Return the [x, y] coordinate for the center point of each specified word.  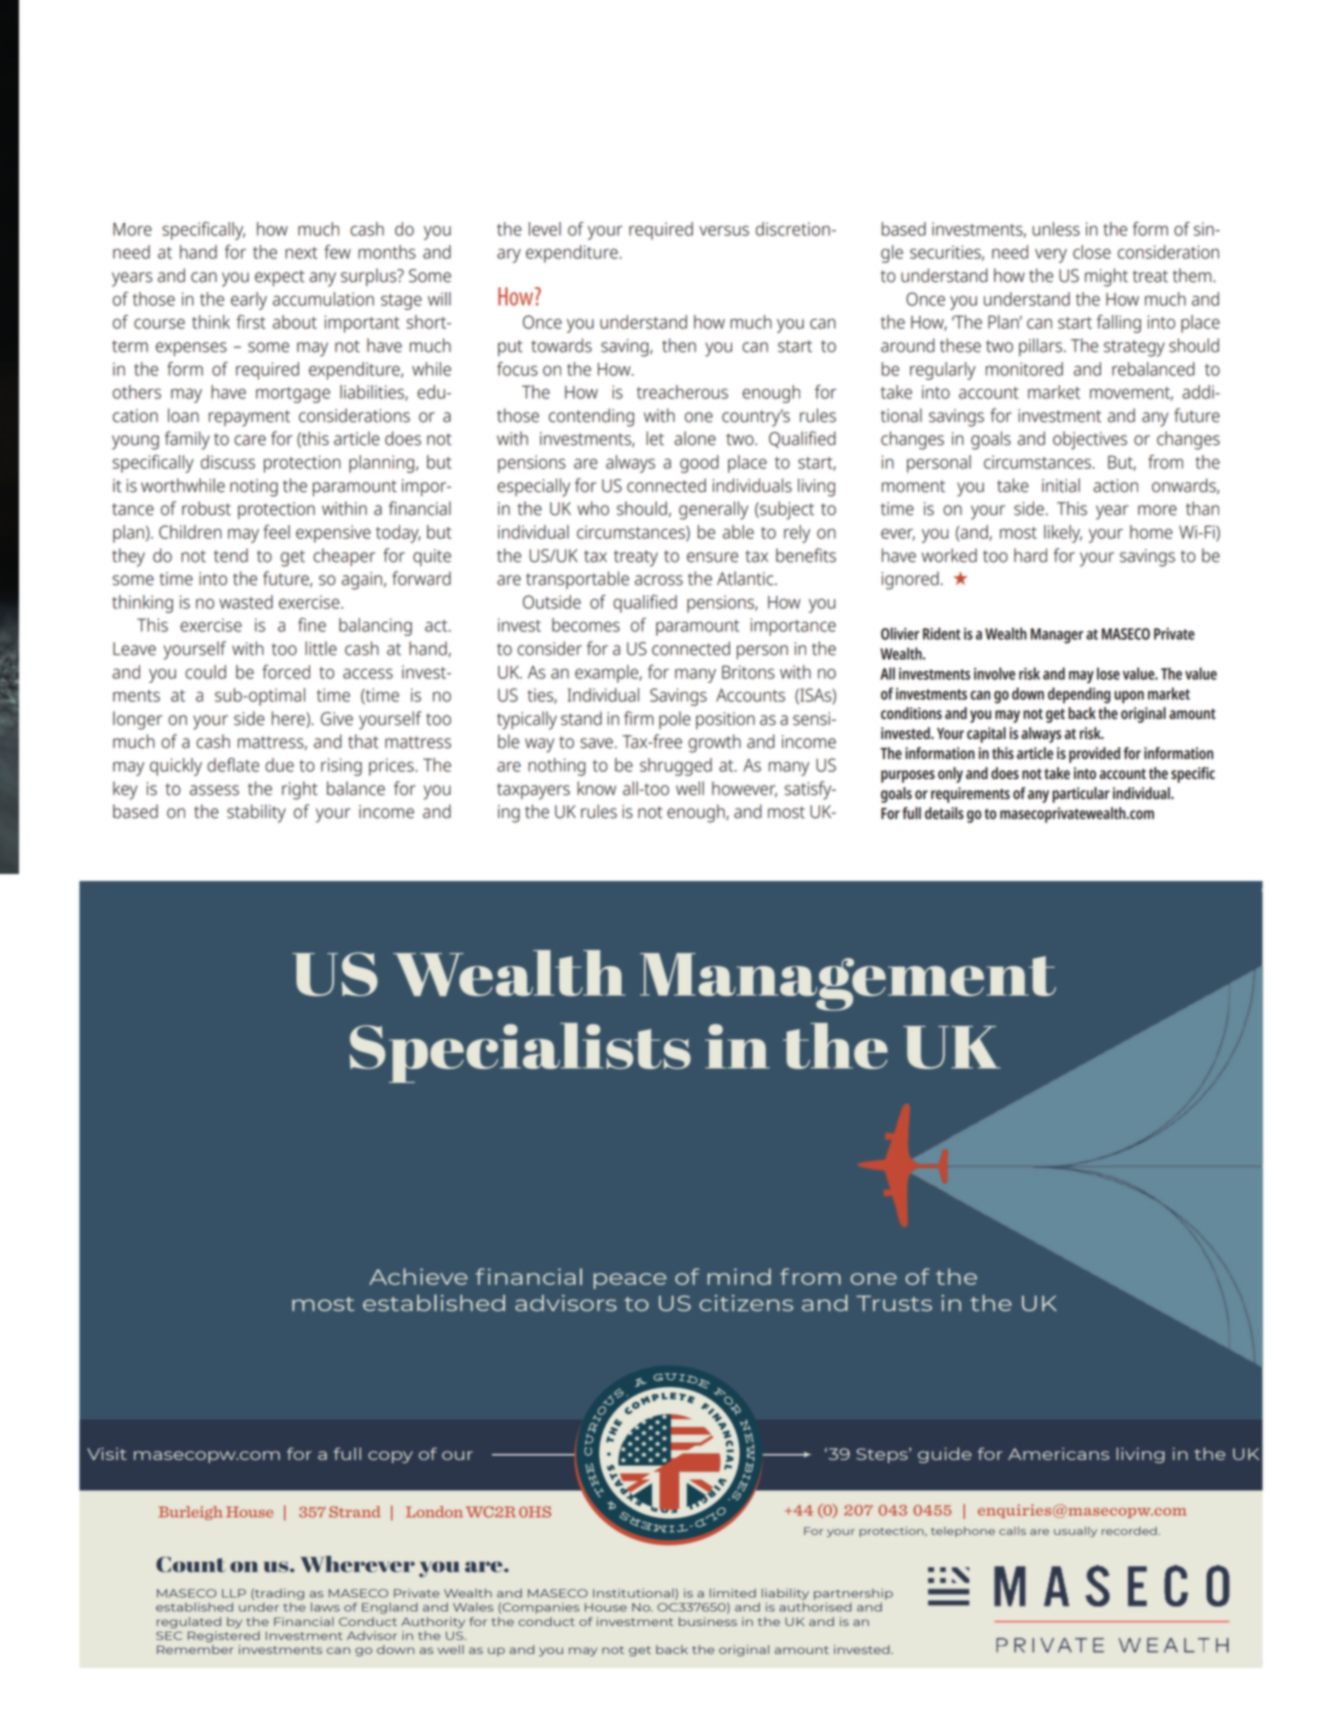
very [1051, 256]
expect [280, 278]
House [606, 1607]
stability [256, 813]
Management [848, 982]
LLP [234, 1593]
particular [1081, 795]
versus [724, 231]
